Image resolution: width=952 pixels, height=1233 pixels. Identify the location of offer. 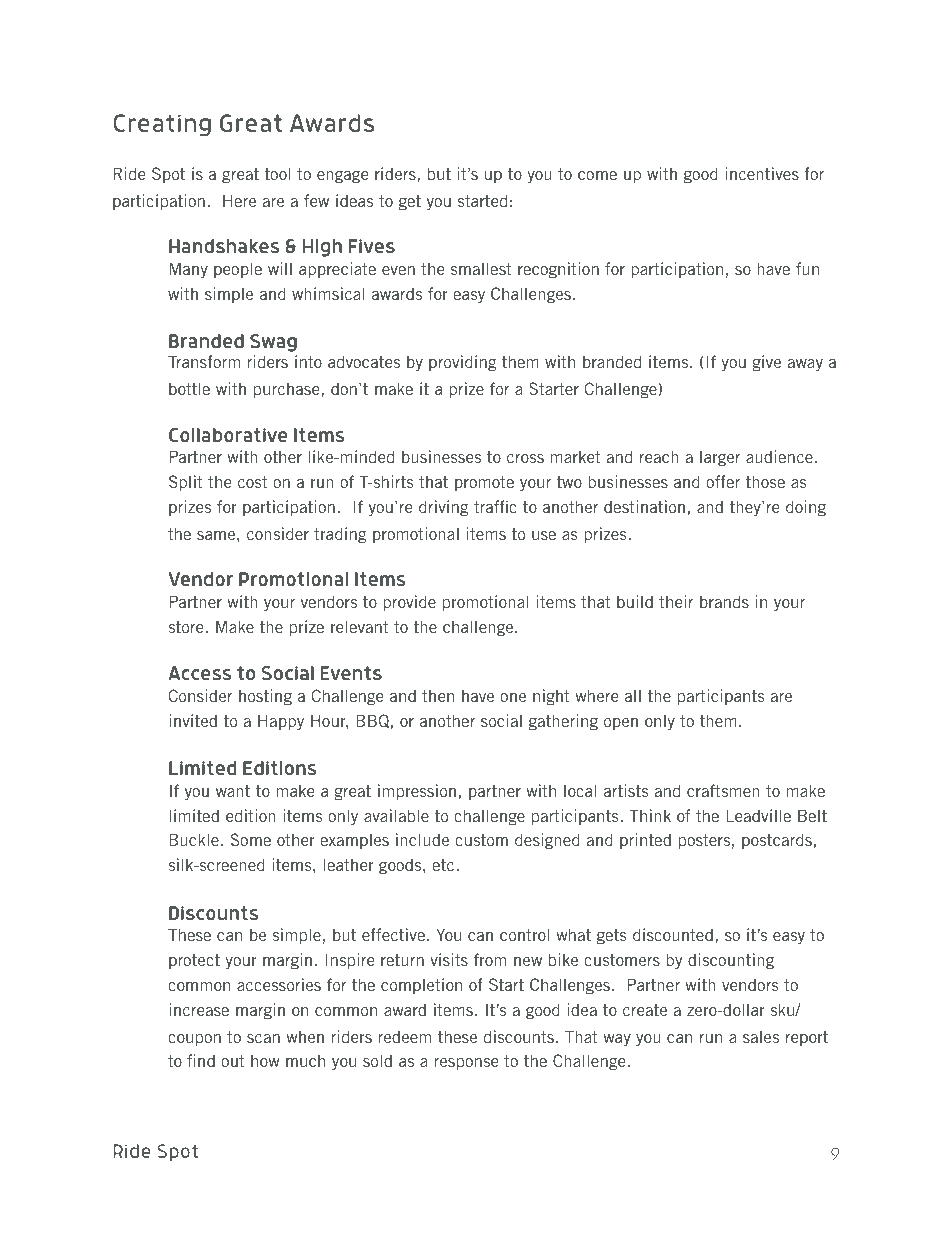
(723, 481).
